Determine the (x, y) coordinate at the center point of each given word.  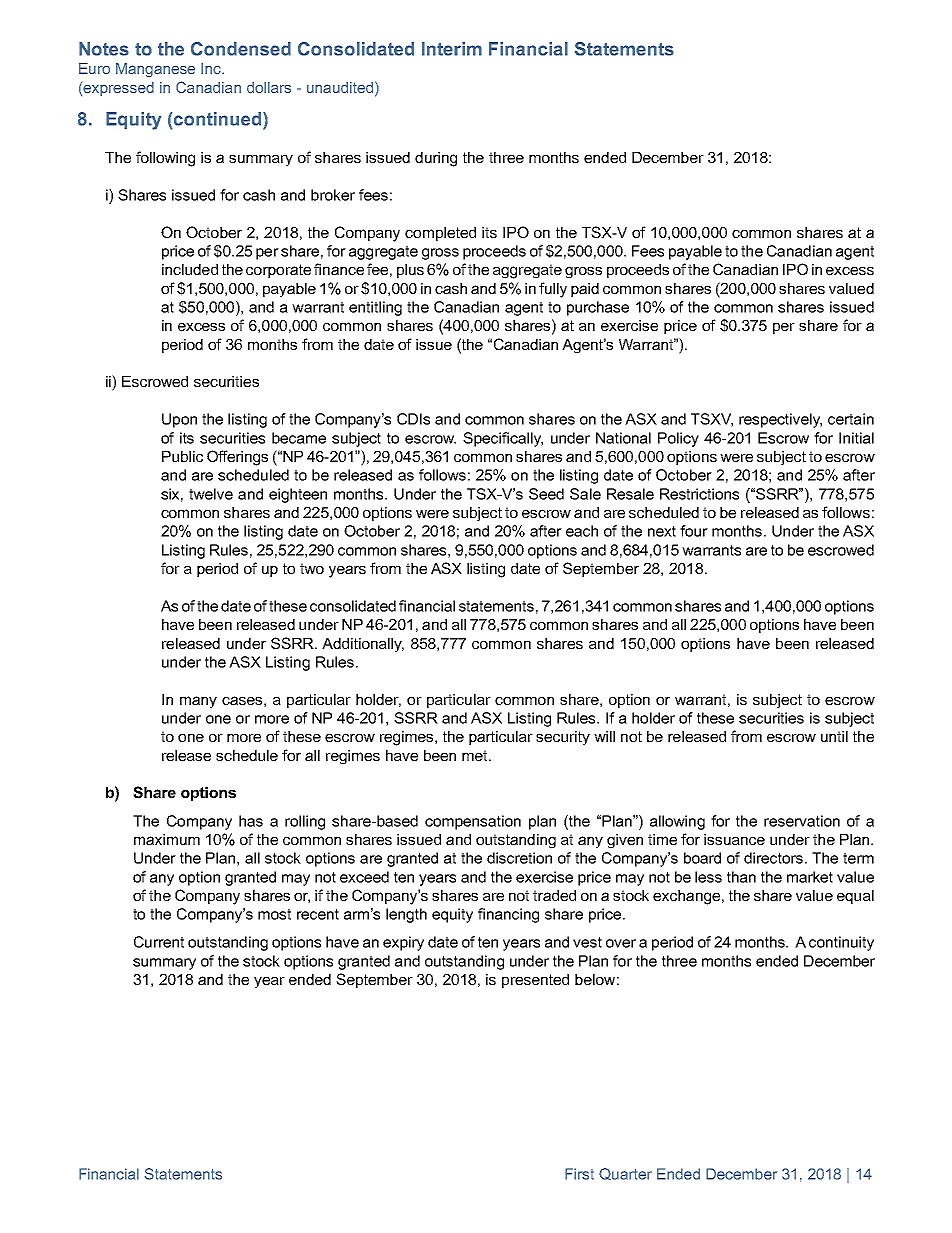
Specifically (503, 439)
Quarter (625, 1174)
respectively (780, 420)
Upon (179, 420)
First (579, 1174)
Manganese (155, 70)
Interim (452, 49)
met (476, 755)
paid (585, 290)
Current (159, 942)
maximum (167, 839)
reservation (802, 821)
